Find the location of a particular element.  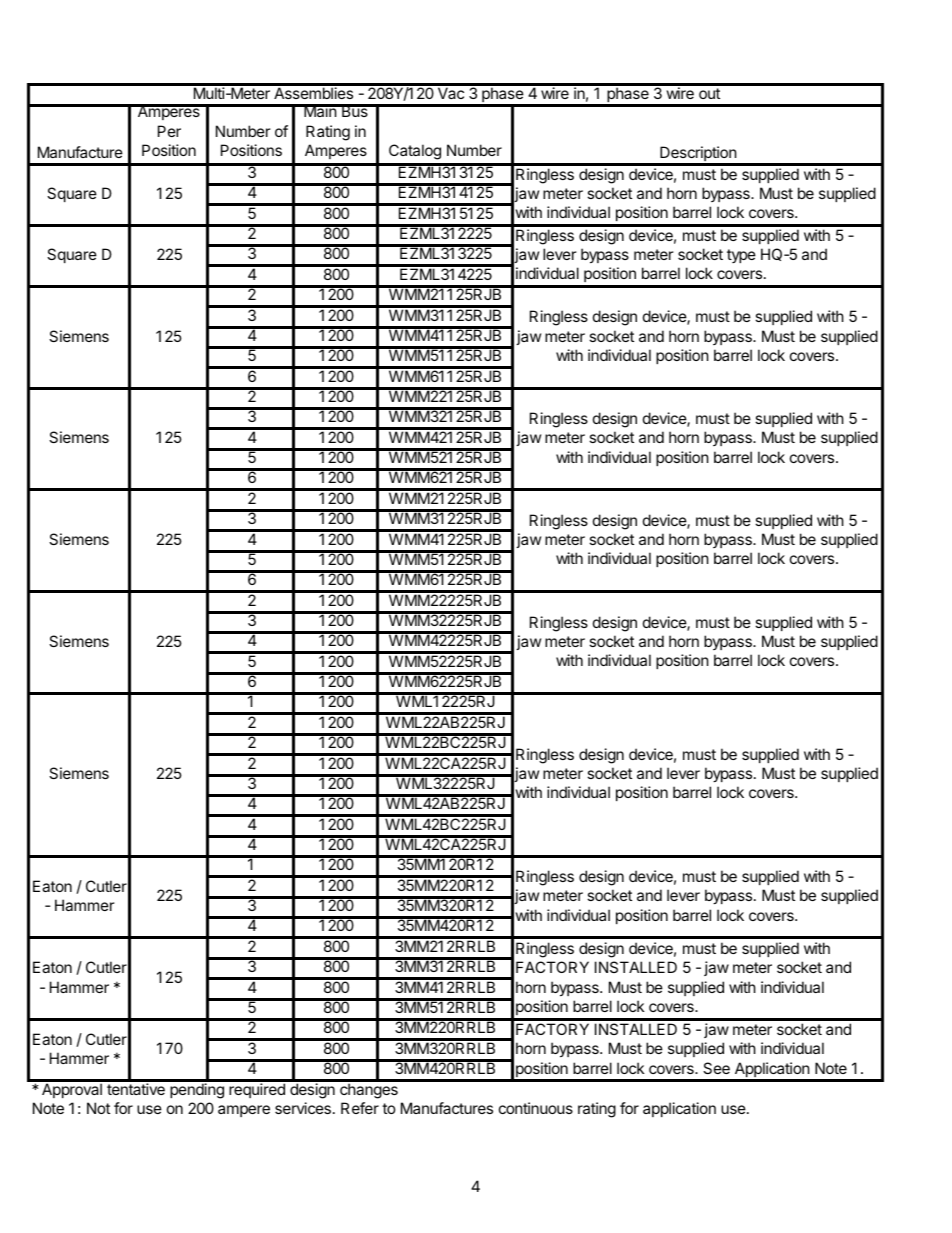

services is located at coordinates (303, 1108).
